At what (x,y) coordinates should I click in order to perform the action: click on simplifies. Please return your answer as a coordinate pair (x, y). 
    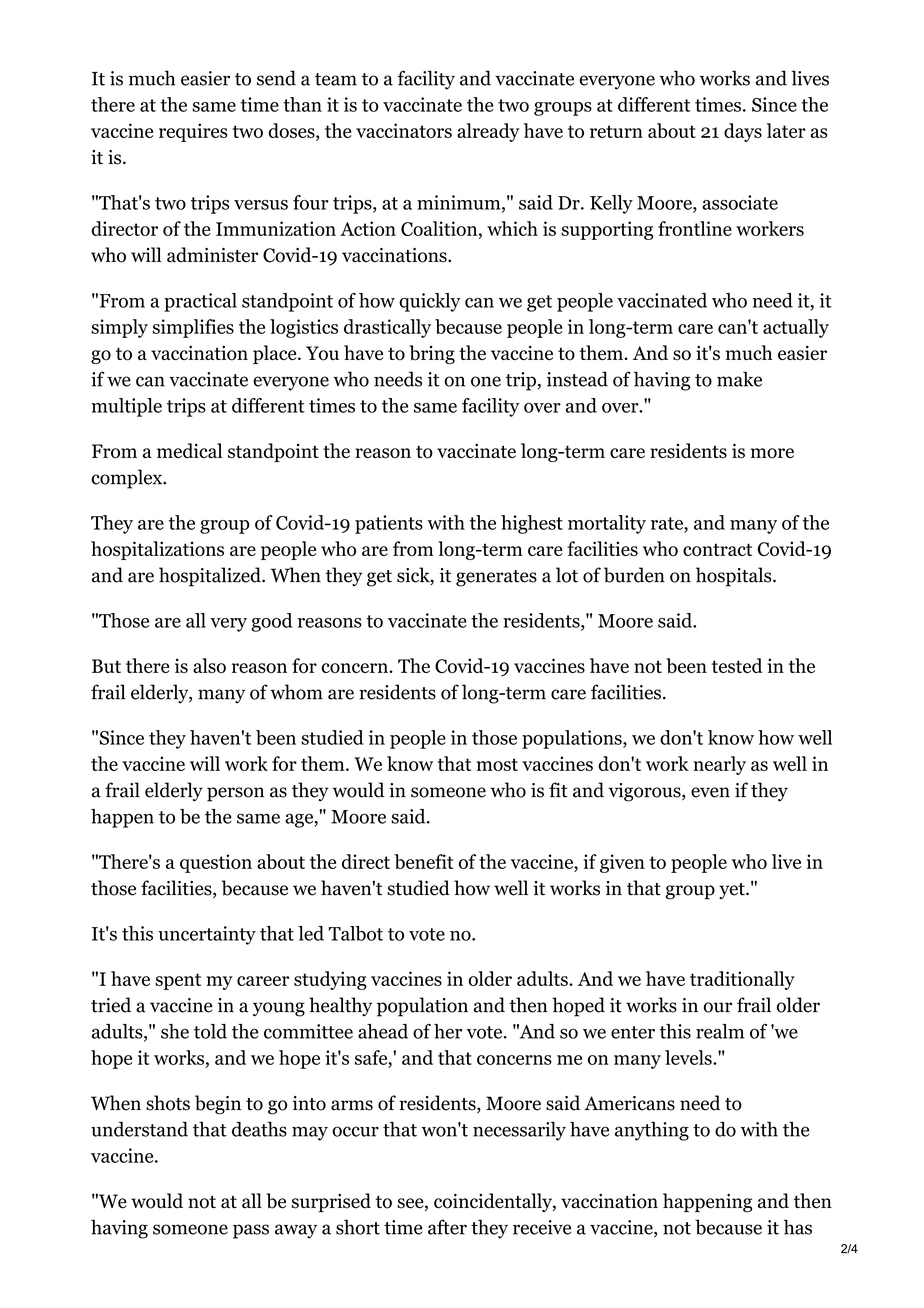
    Looking at the image, I should click on (193, 328).
